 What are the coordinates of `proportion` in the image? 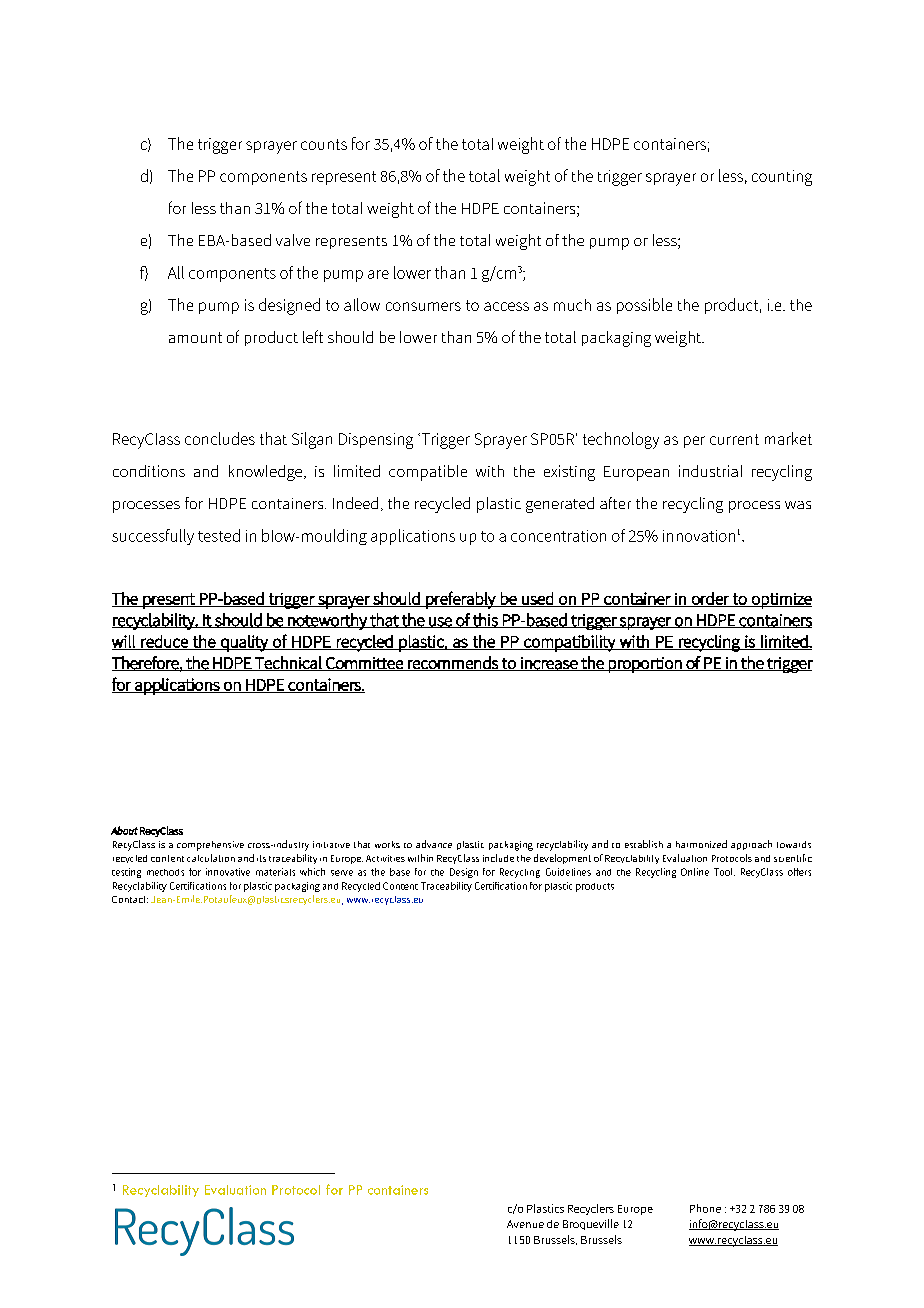 It's located at (645, 665).
